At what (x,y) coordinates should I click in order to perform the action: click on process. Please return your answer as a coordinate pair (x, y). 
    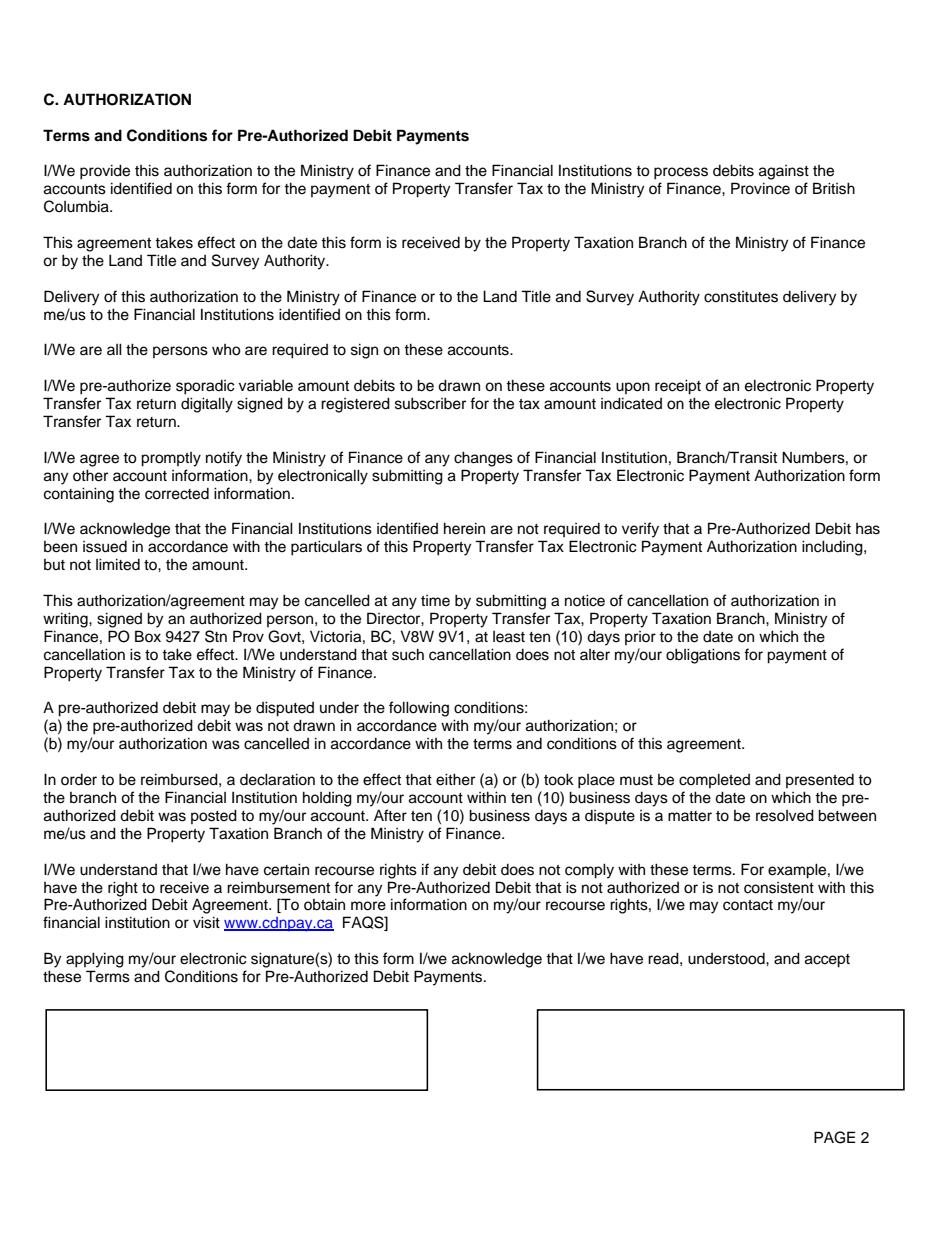
    Looking at the image, I should click on (681, 173).
